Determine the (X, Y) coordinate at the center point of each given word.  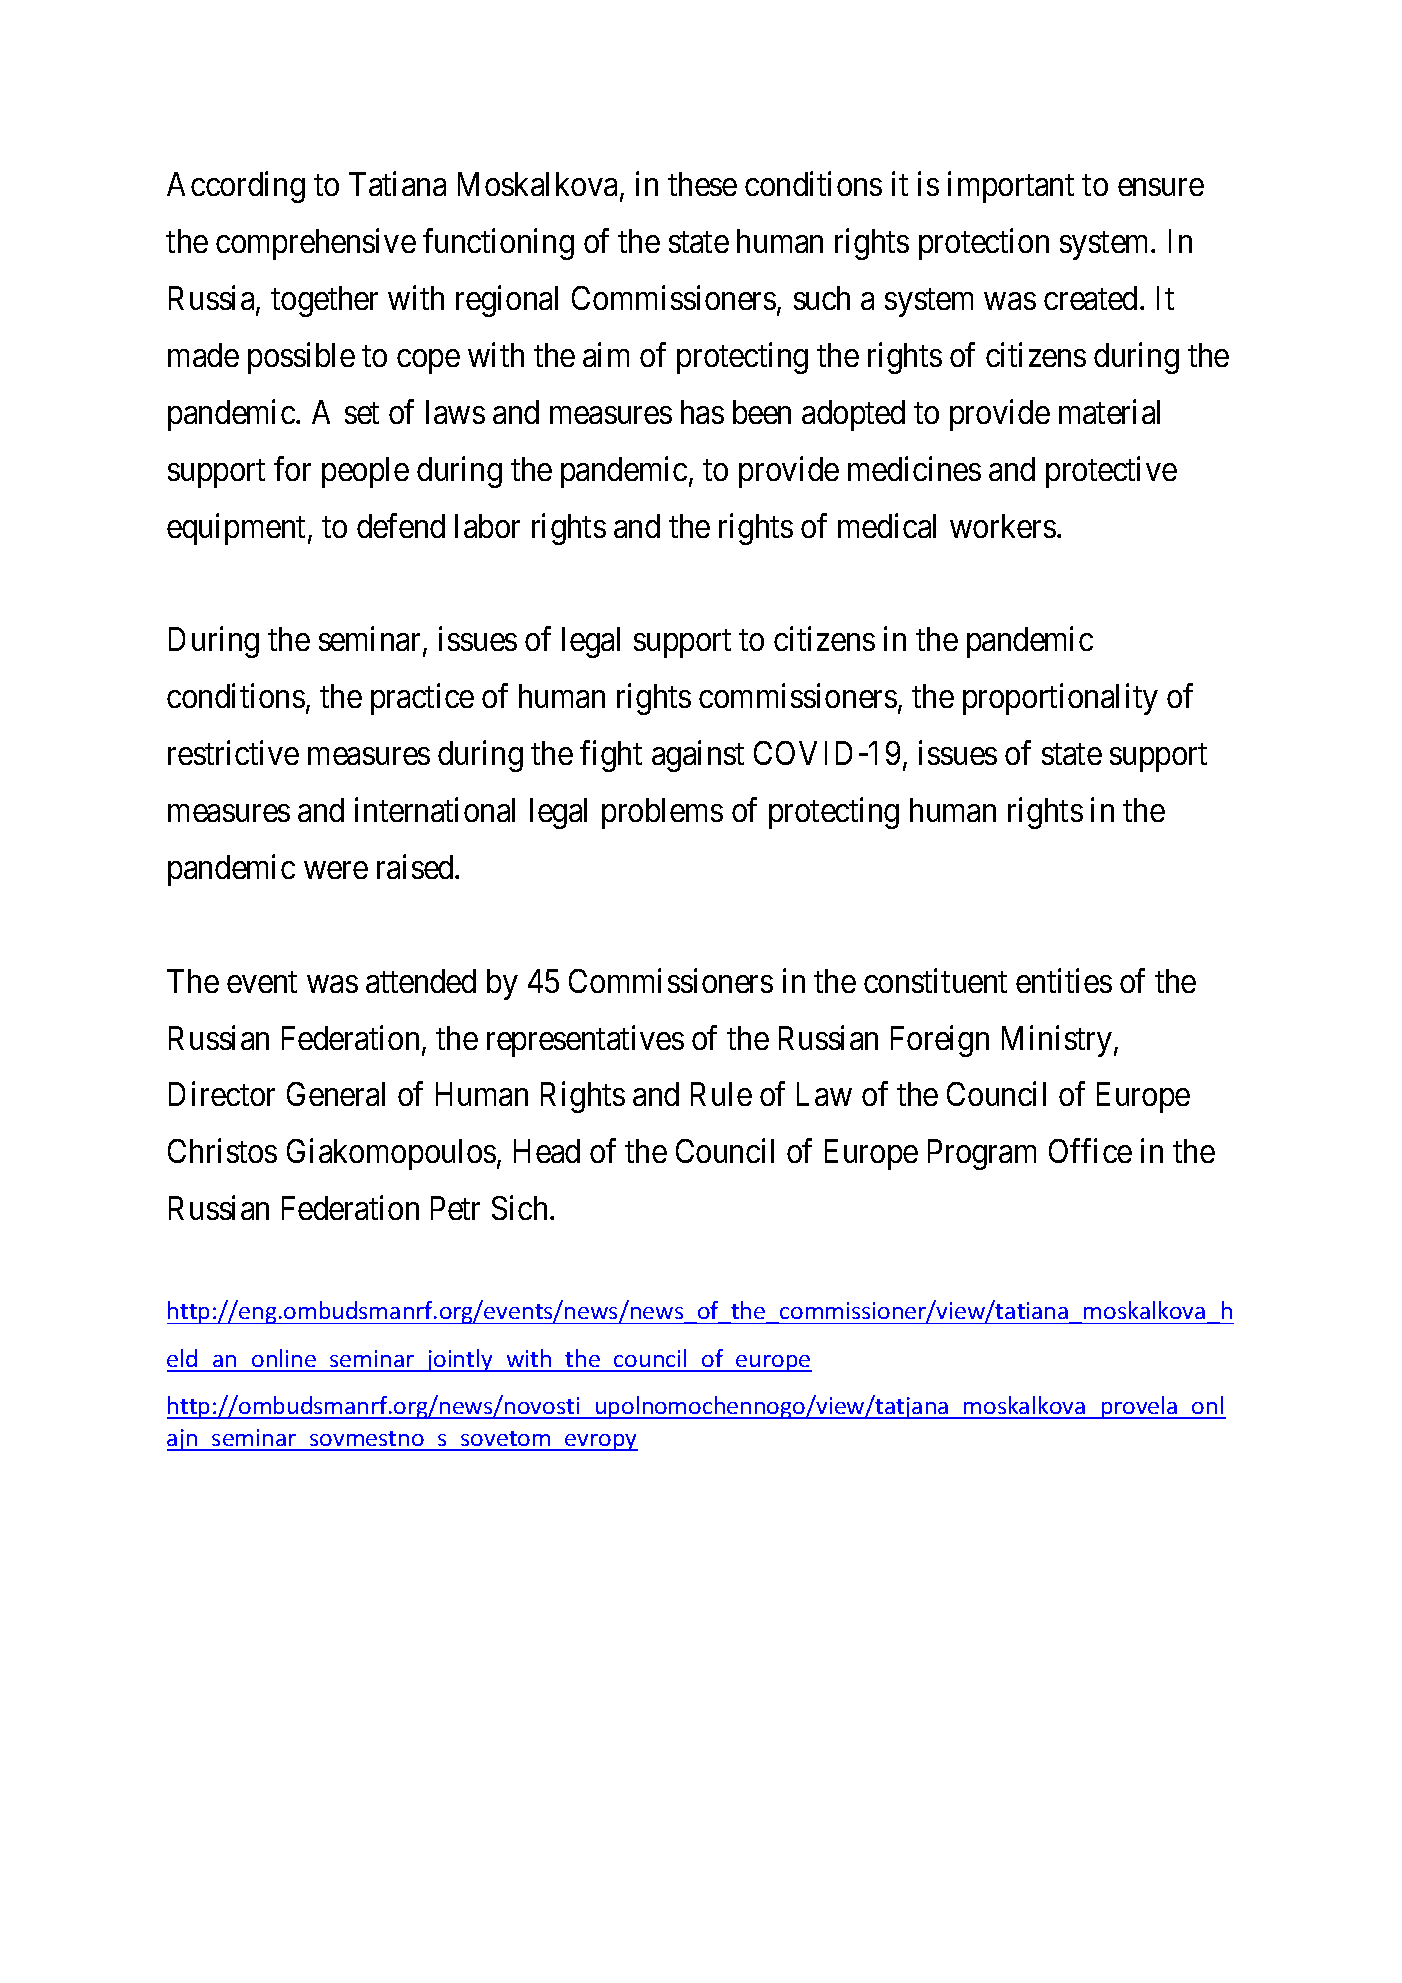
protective (1111, 472)
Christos (222, 1151)
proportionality (1060, 699)
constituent (935, 980)
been (762, 412)
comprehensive (316, 244)
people (365, 472)
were (336, 870)
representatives (585, 1041)
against (698, 756)
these (702, 184)
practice (422, 699)
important (1011, 187)
